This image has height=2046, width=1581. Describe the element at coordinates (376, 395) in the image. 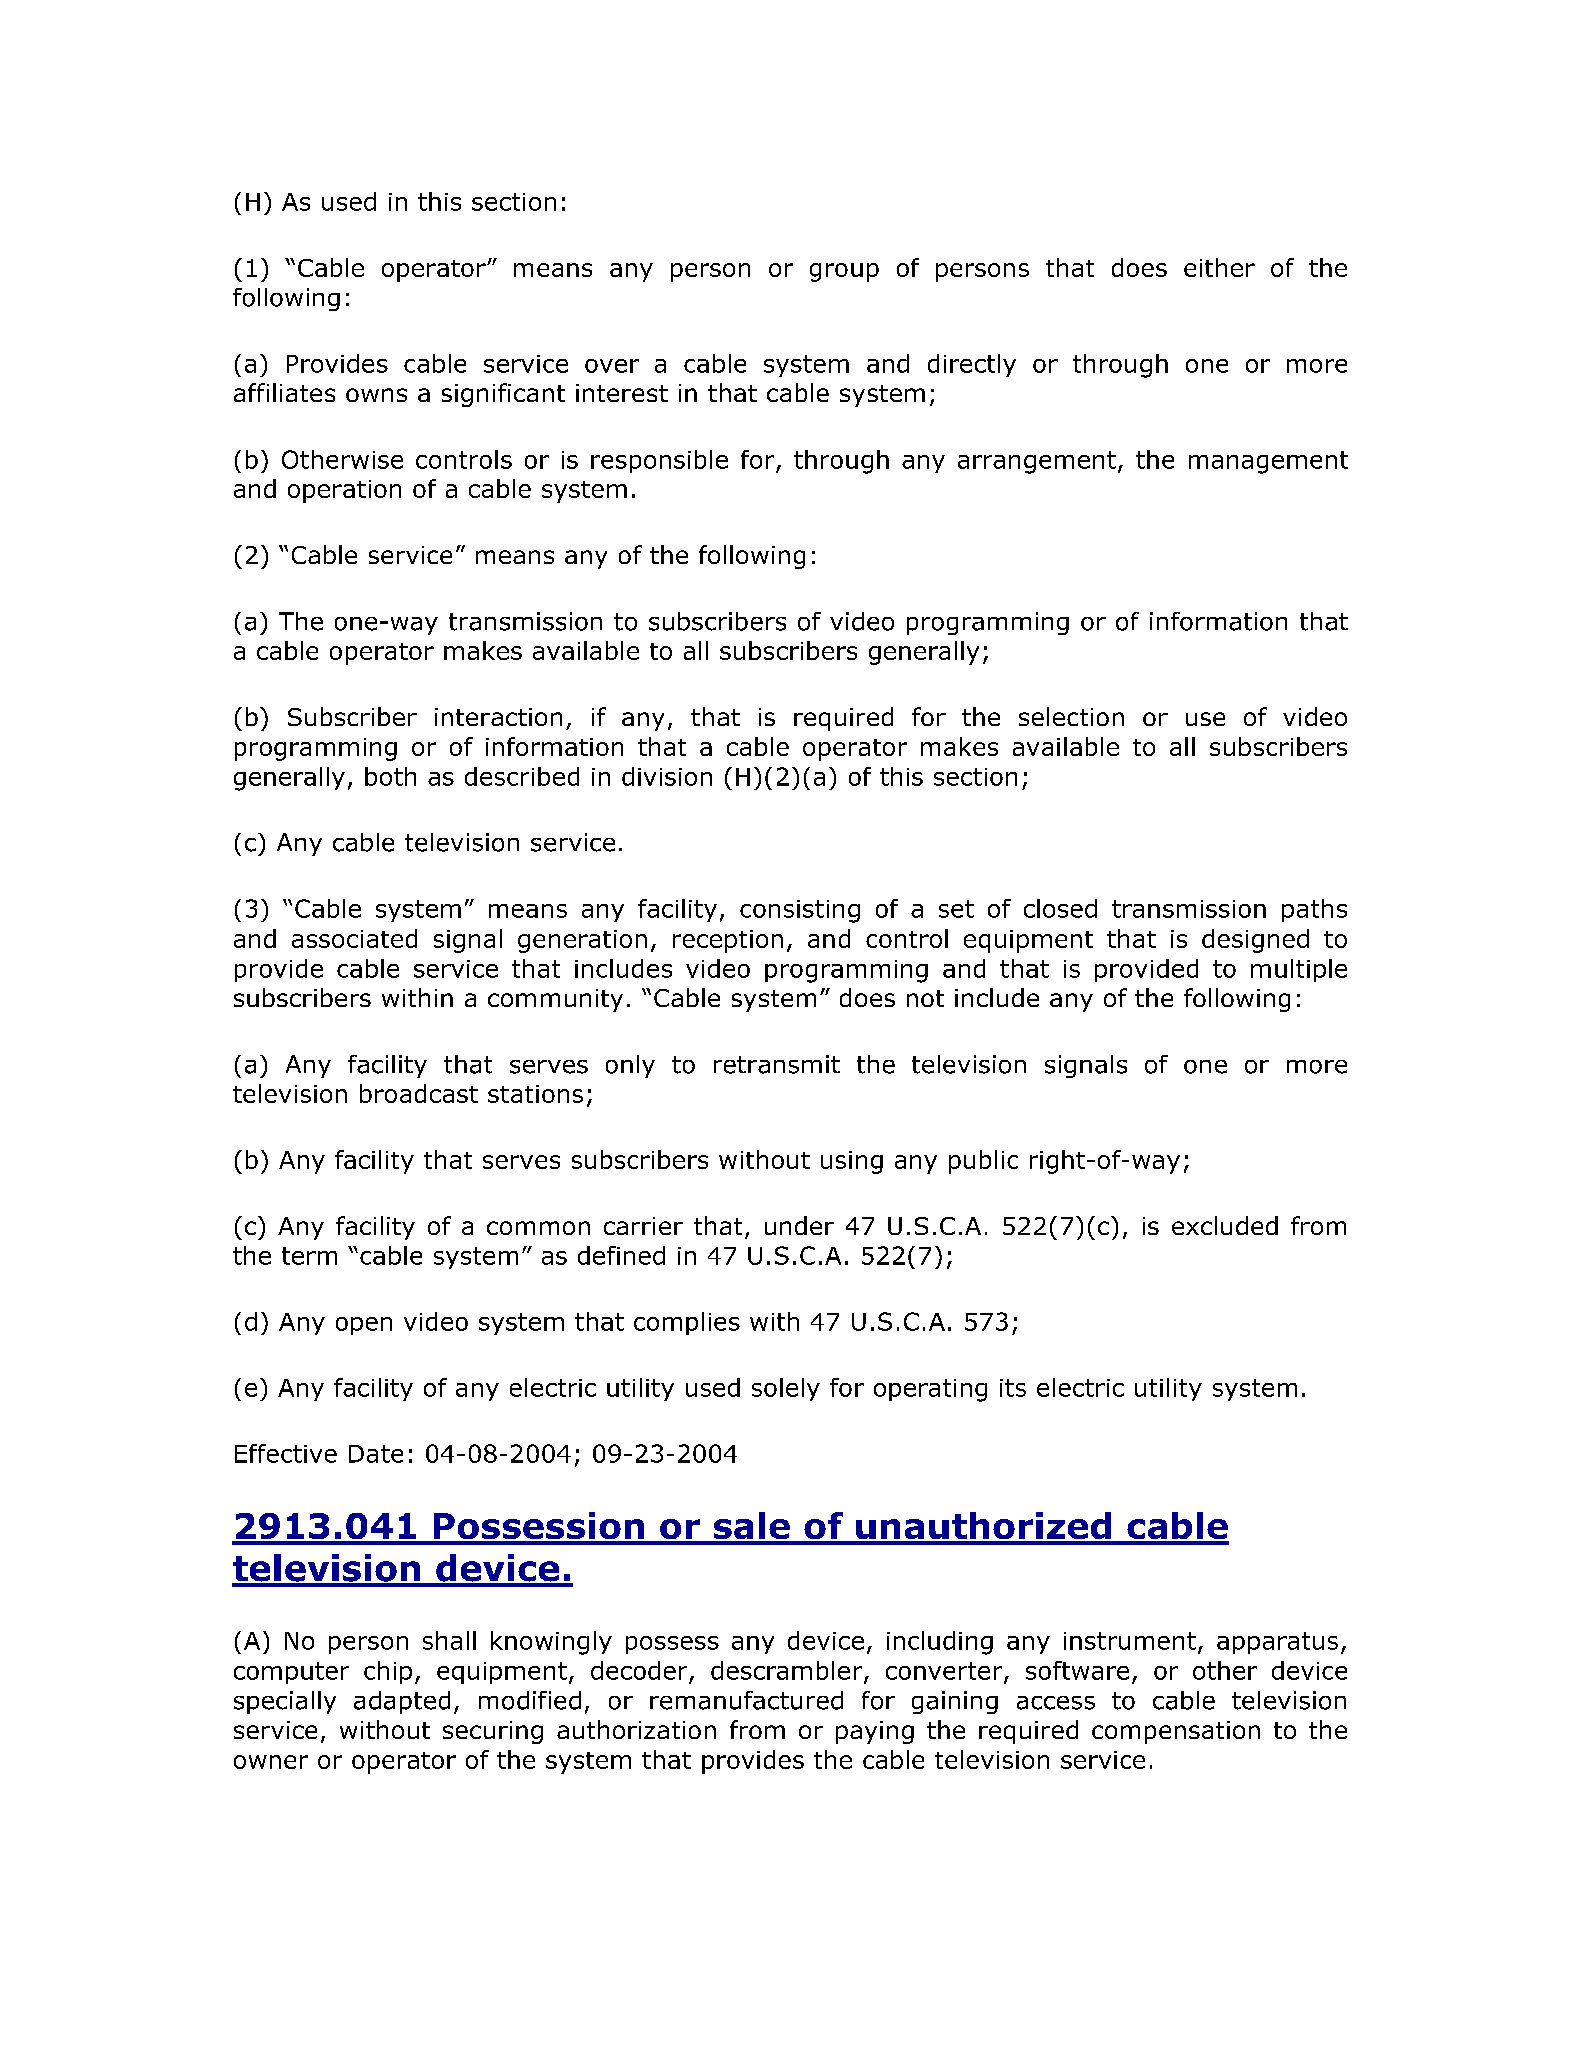

I see `owns` at that location.
